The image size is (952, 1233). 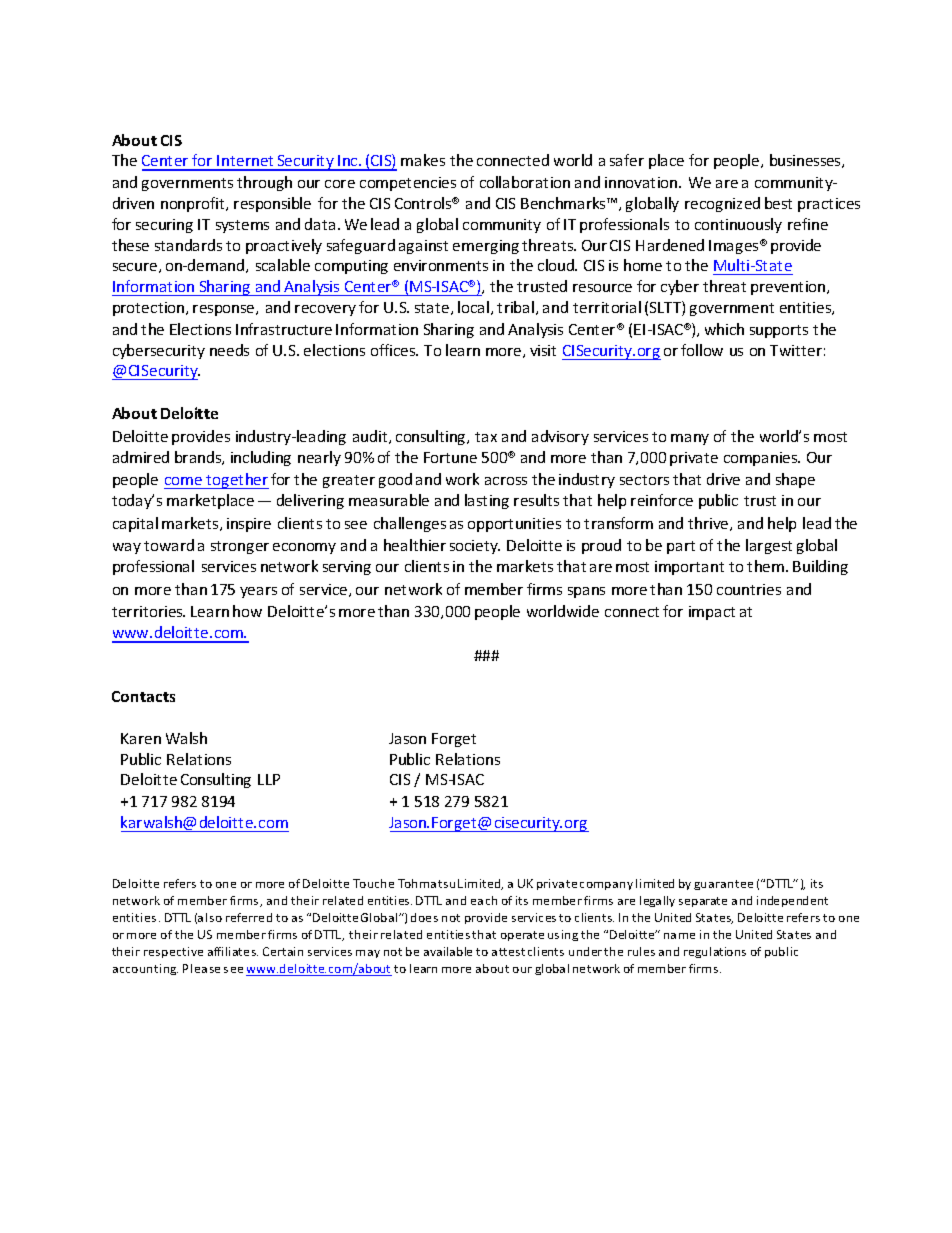 What do you see at coordinates (448, 951) in the screenshot?
I see `available` at bounding box center [448, 951].
